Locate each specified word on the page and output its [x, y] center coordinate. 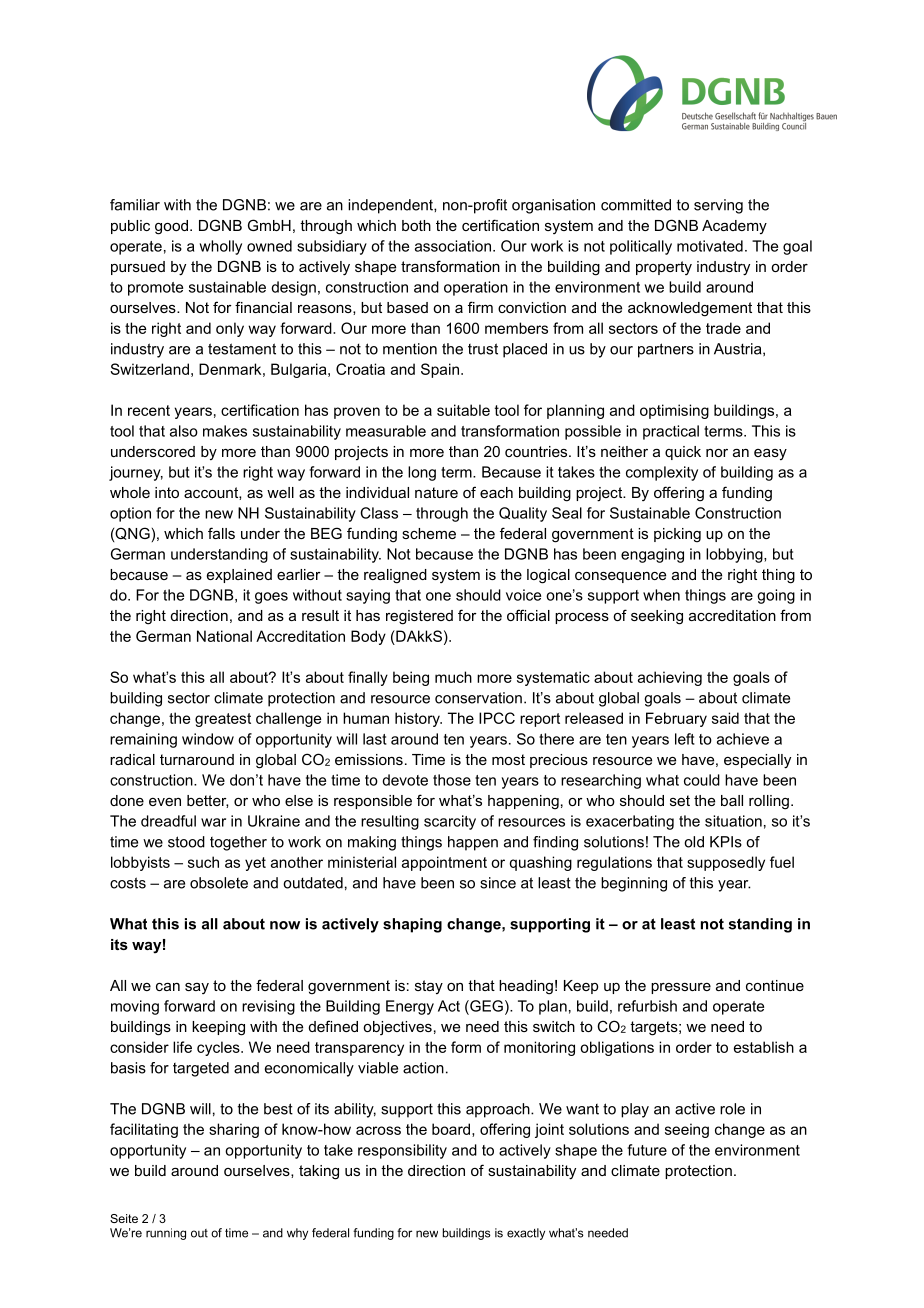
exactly [526, 1234]
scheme [429, 533]
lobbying [735, 555]
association [453, 246]
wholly [220, 247]
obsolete [219, 883]
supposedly [726, 863]
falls [221, 533]
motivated [710, 246]
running [166, 1234]
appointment [444, 863]
